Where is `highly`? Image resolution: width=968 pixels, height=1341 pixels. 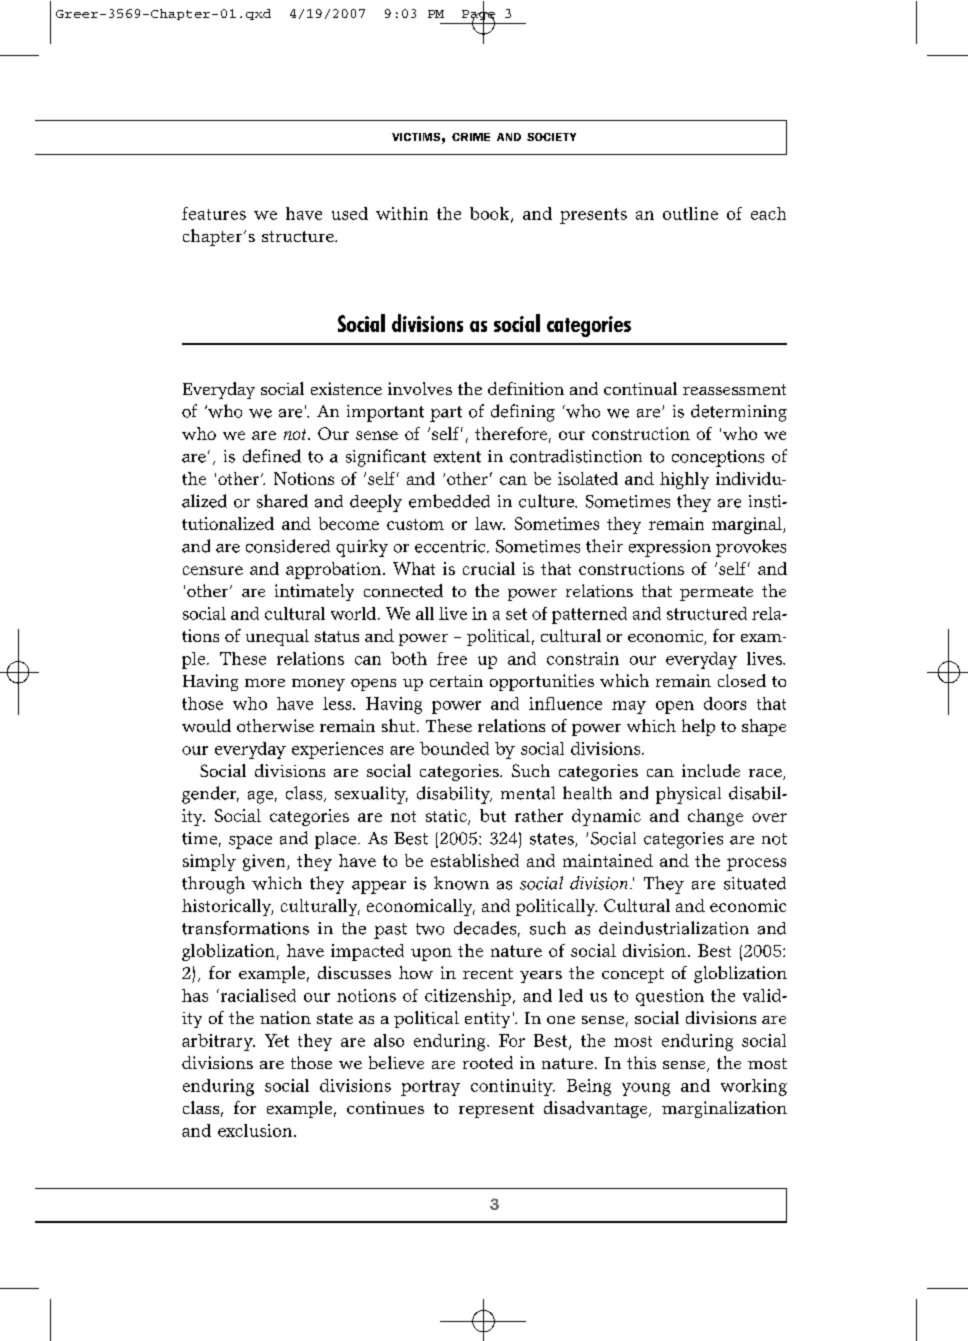
highly is located at coordinates (684, 480).
